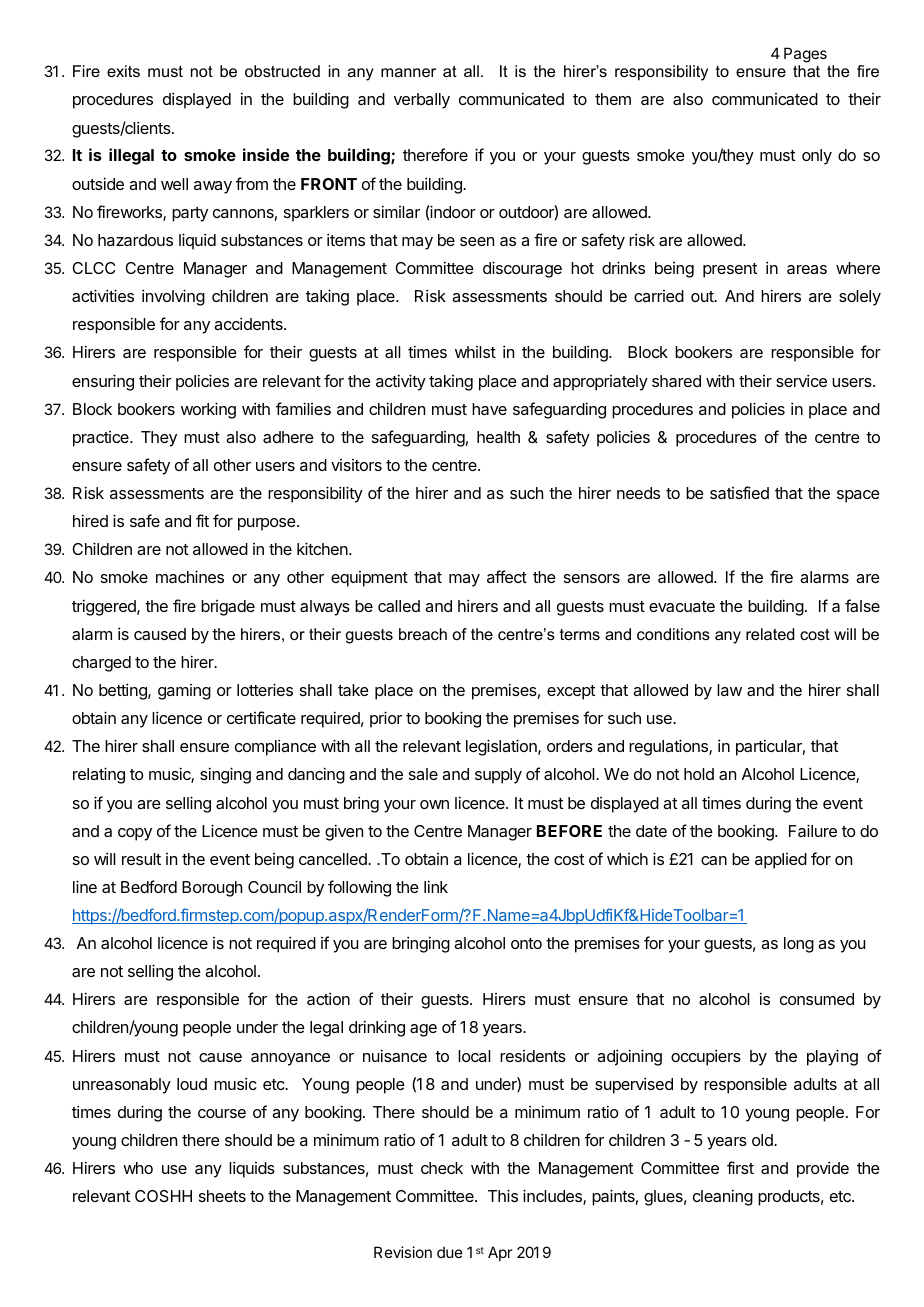 The height and width of the document is (1307, 924). I want to click on exits, so click(123, 71).
